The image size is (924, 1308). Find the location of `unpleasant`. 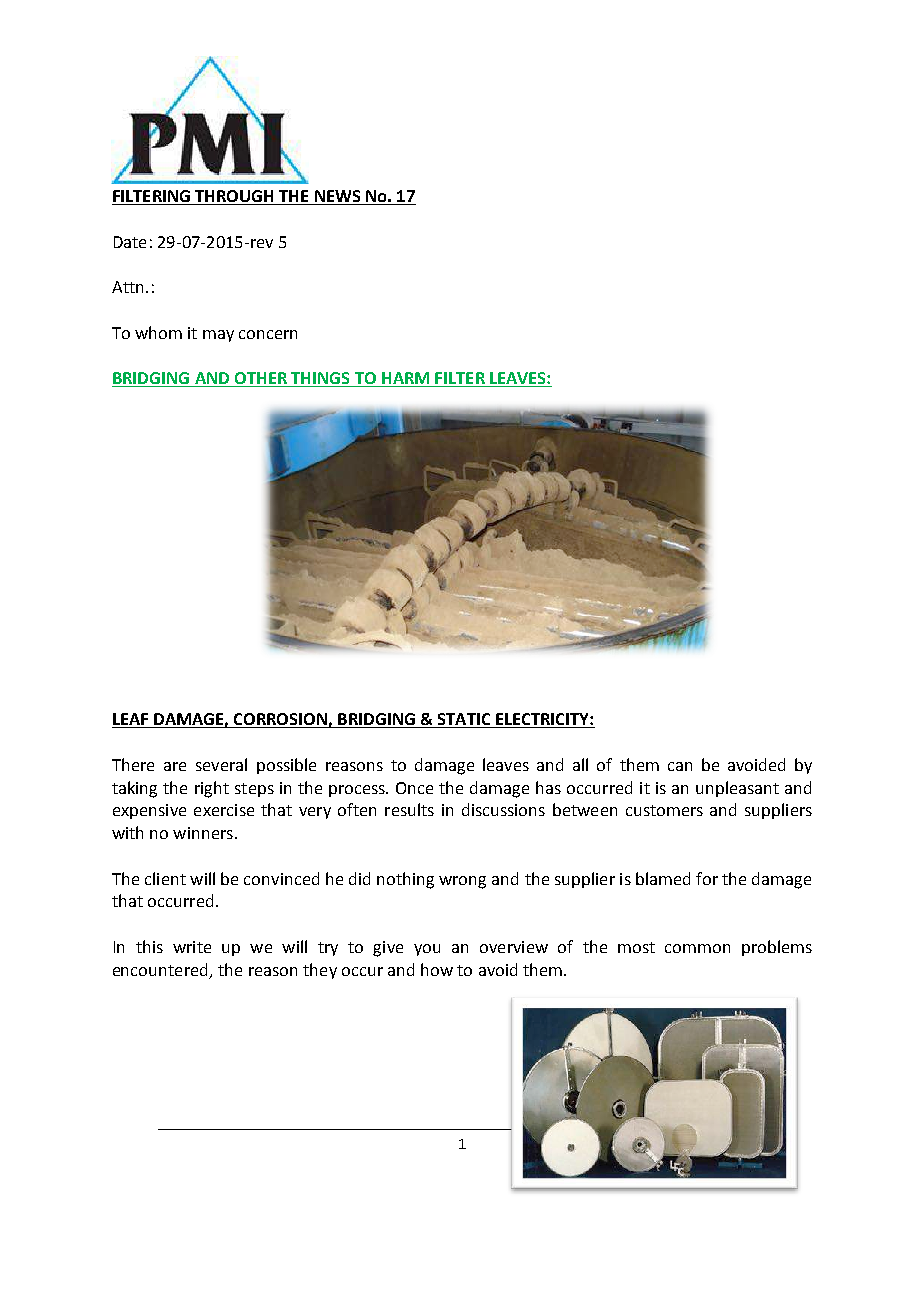

unpleasant is located at coordinates (737, 789).
